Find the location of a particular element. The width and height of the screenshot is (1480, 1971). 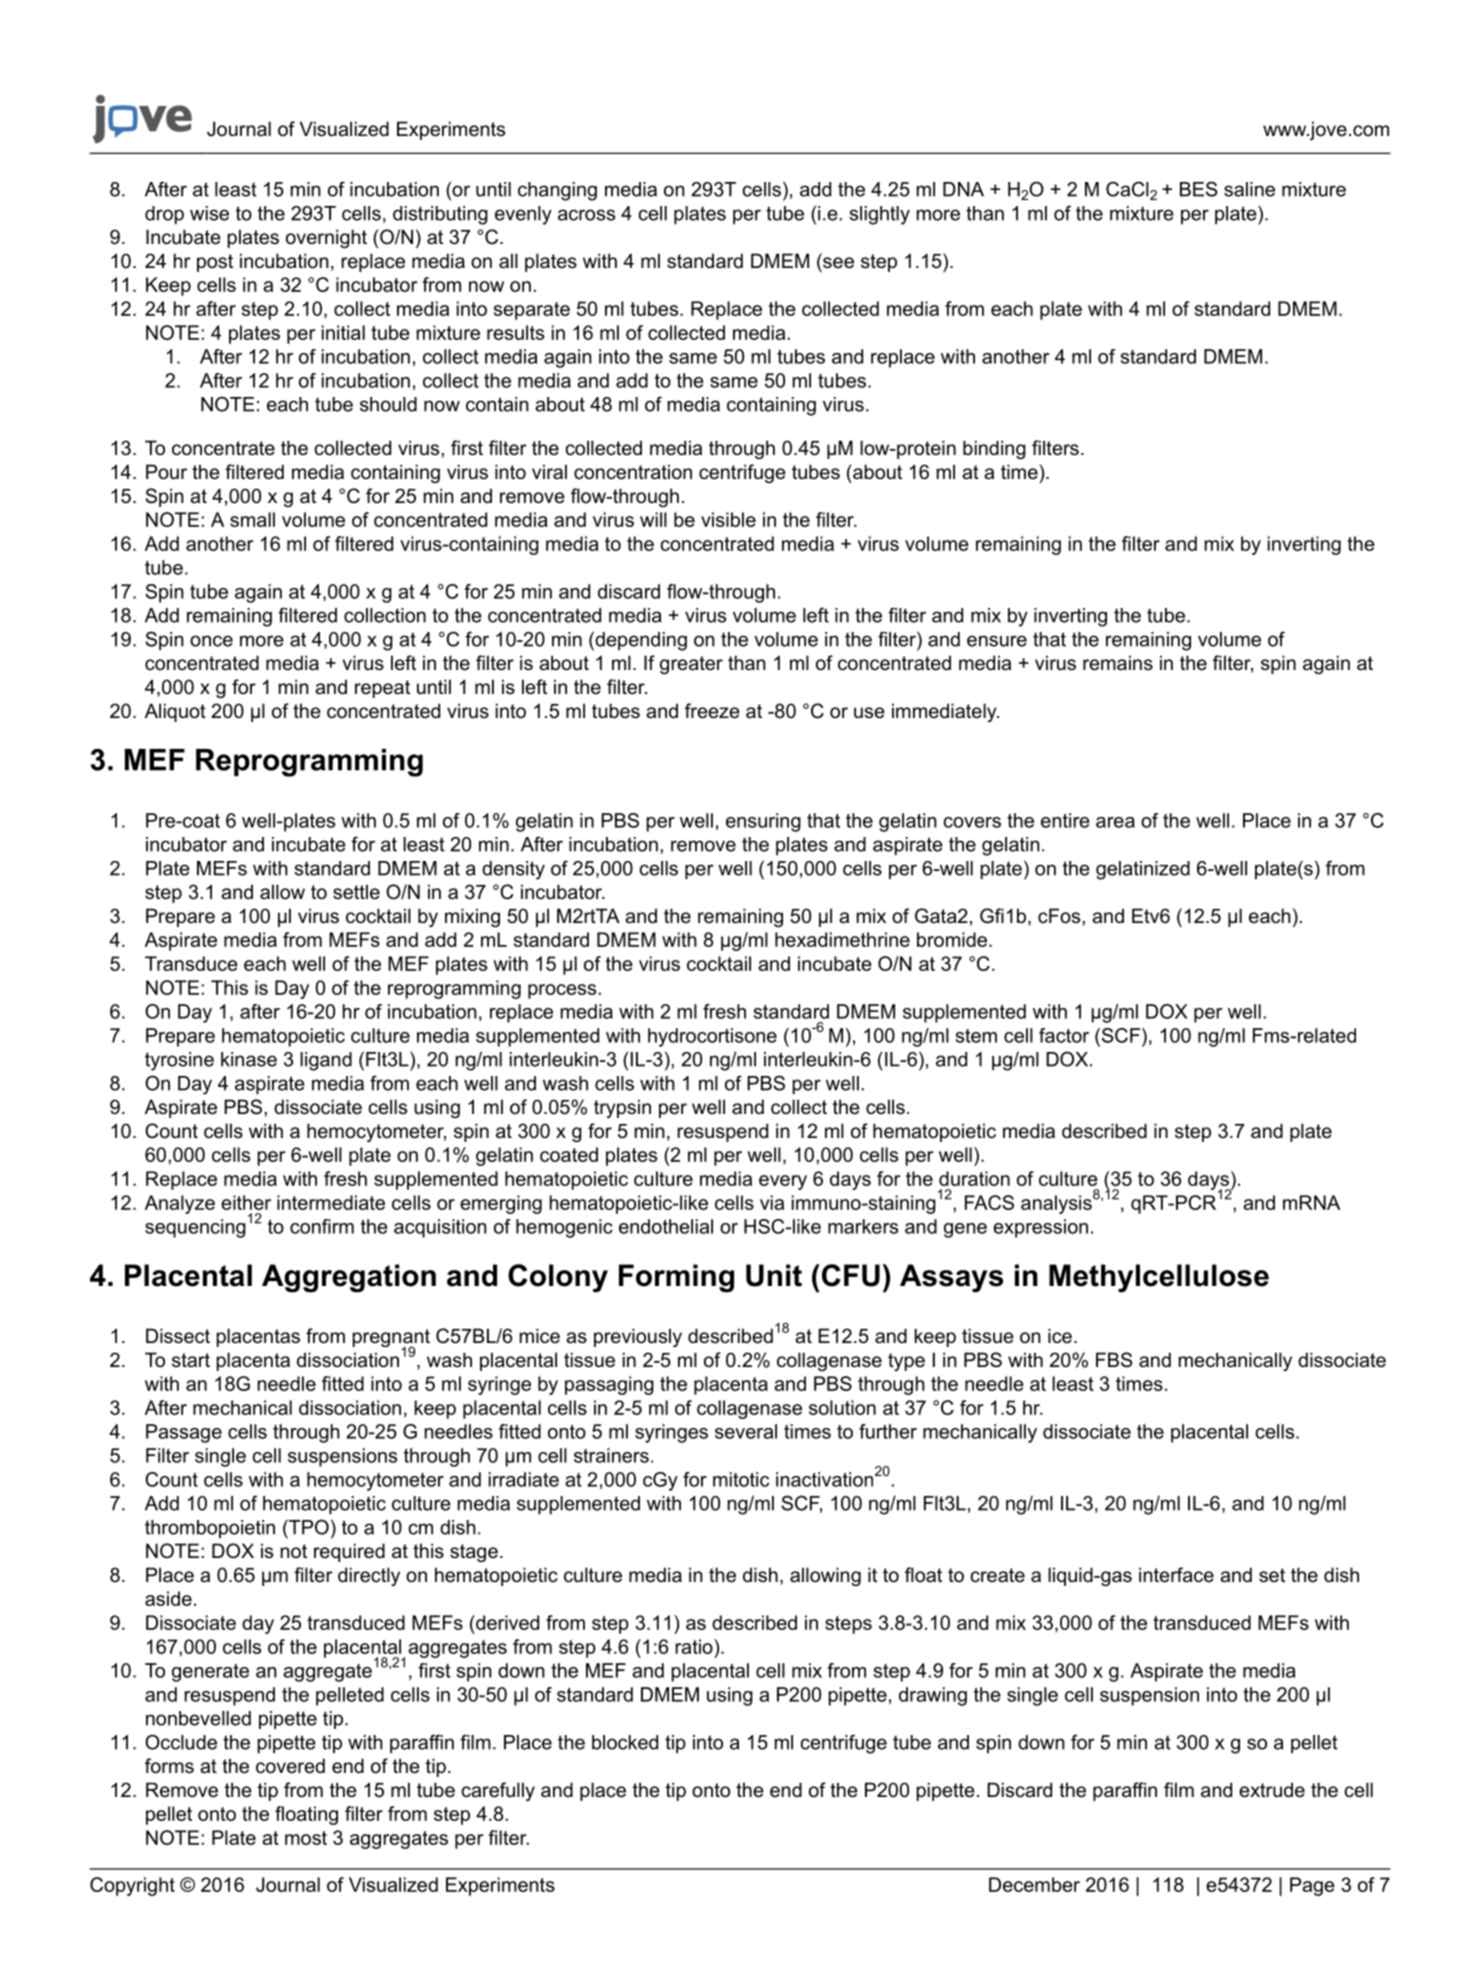

FBS is located at coordinates (1114, 1360).
